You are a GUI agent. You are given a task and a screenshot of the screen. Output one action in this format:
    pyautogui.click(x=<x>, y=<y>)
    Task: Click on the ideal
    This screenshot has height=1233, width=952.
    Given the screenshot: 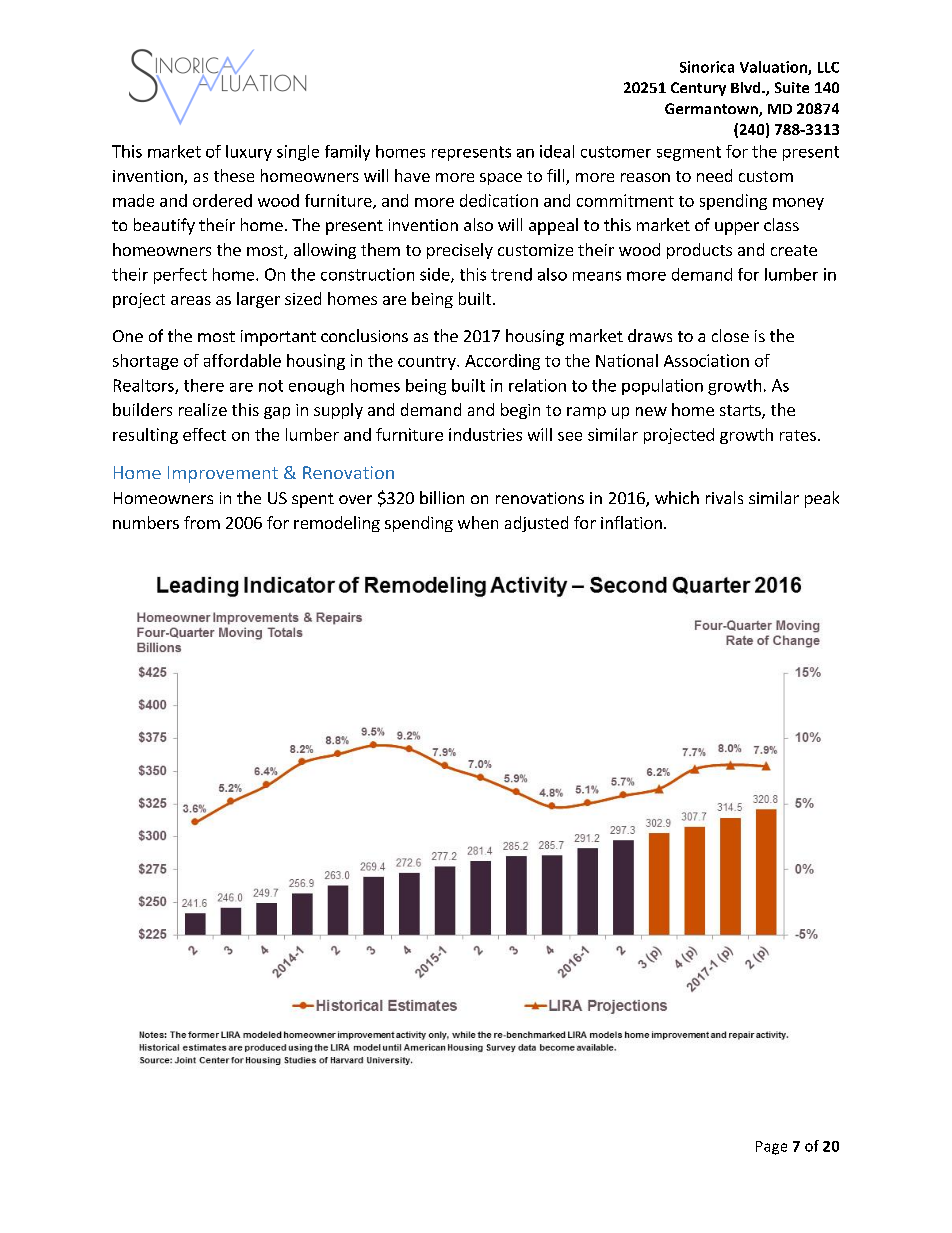 What is the action you would take?
    pyautogui.click(x=557, y=151)
